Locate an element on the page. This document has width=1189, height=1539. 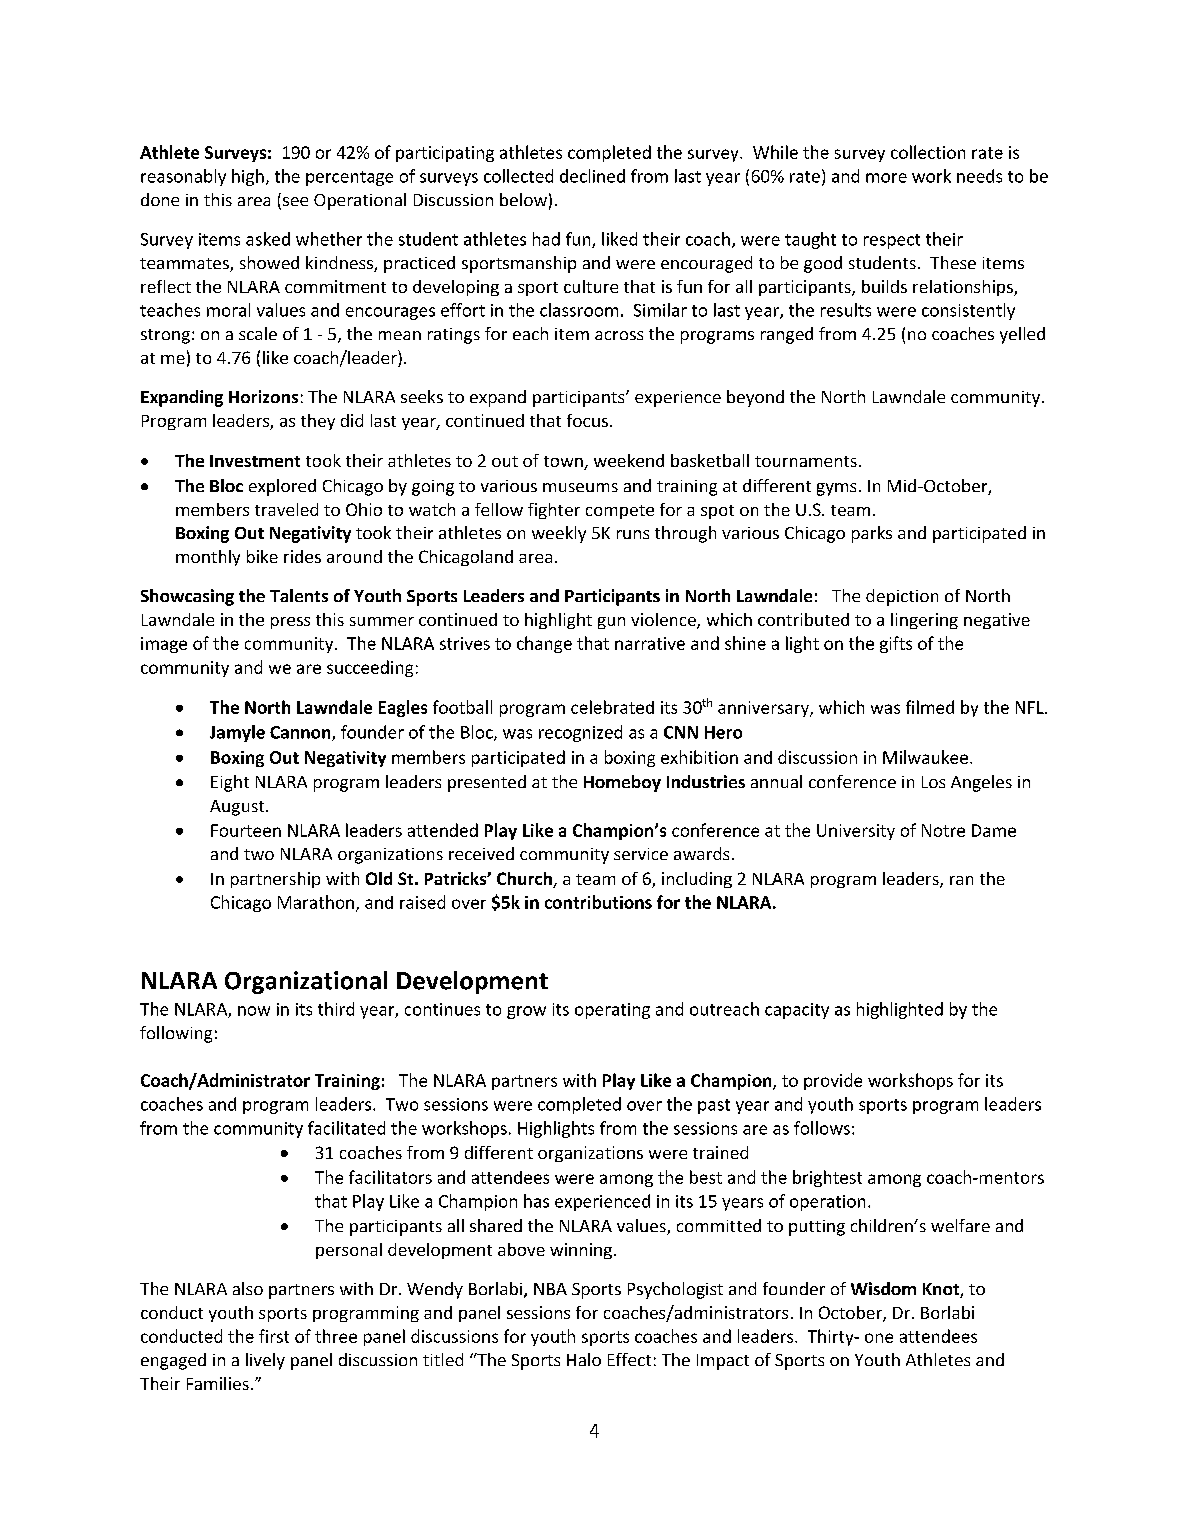
first is located at coordinates (274, 1336).
